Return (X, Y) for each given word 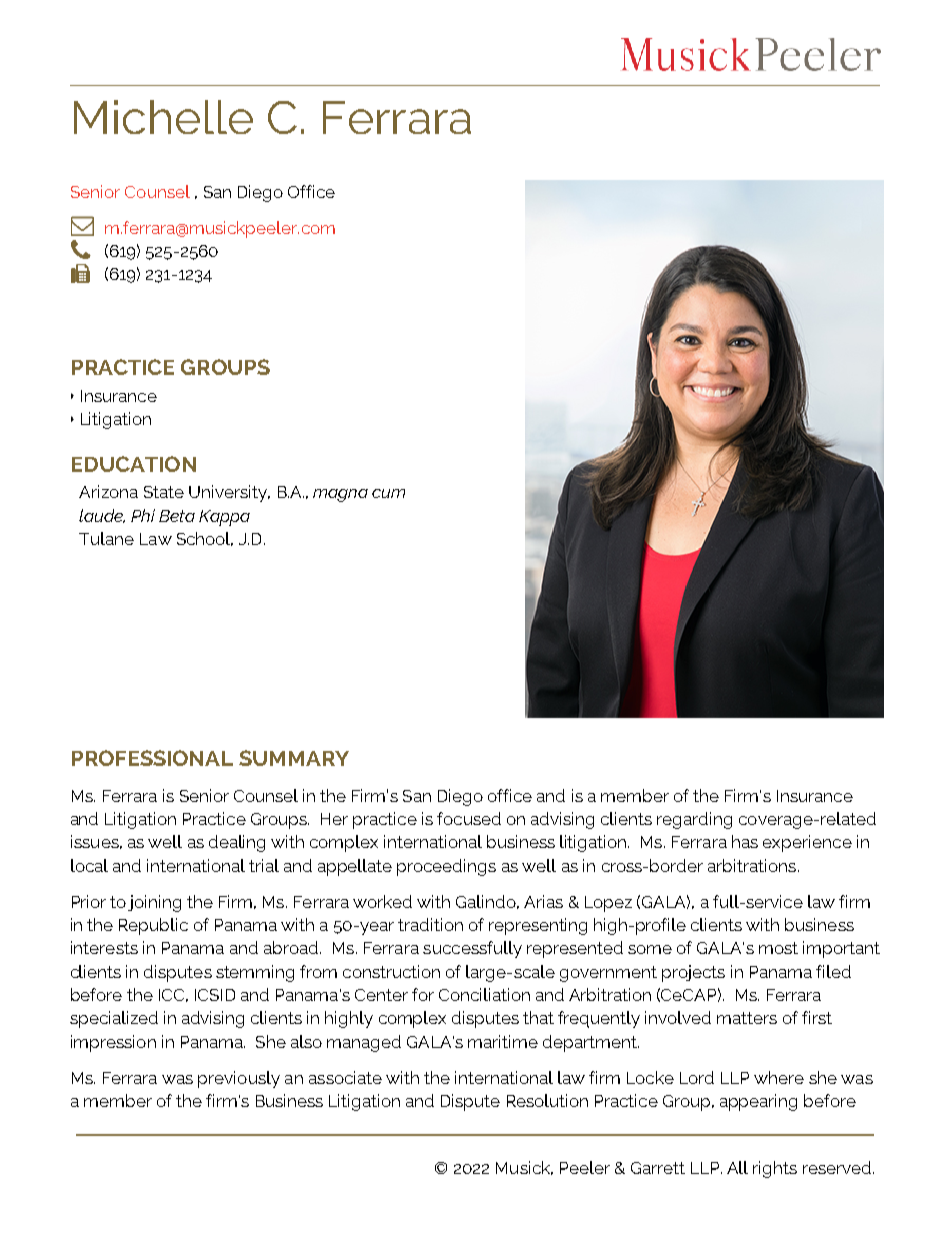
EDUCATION (134, 464)
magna (340, 495)
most (778, 948)
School (205, 539)
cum (388, 493)
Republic (153, 926)
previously (239, 1079)
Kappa (224, 518)
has (745, 841)
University (229, 493)
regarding (694, 820)
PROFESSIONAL (152, 758)
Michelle (163, 117)
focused (469, 818)
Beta (177, 516)
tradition (430, 924)
